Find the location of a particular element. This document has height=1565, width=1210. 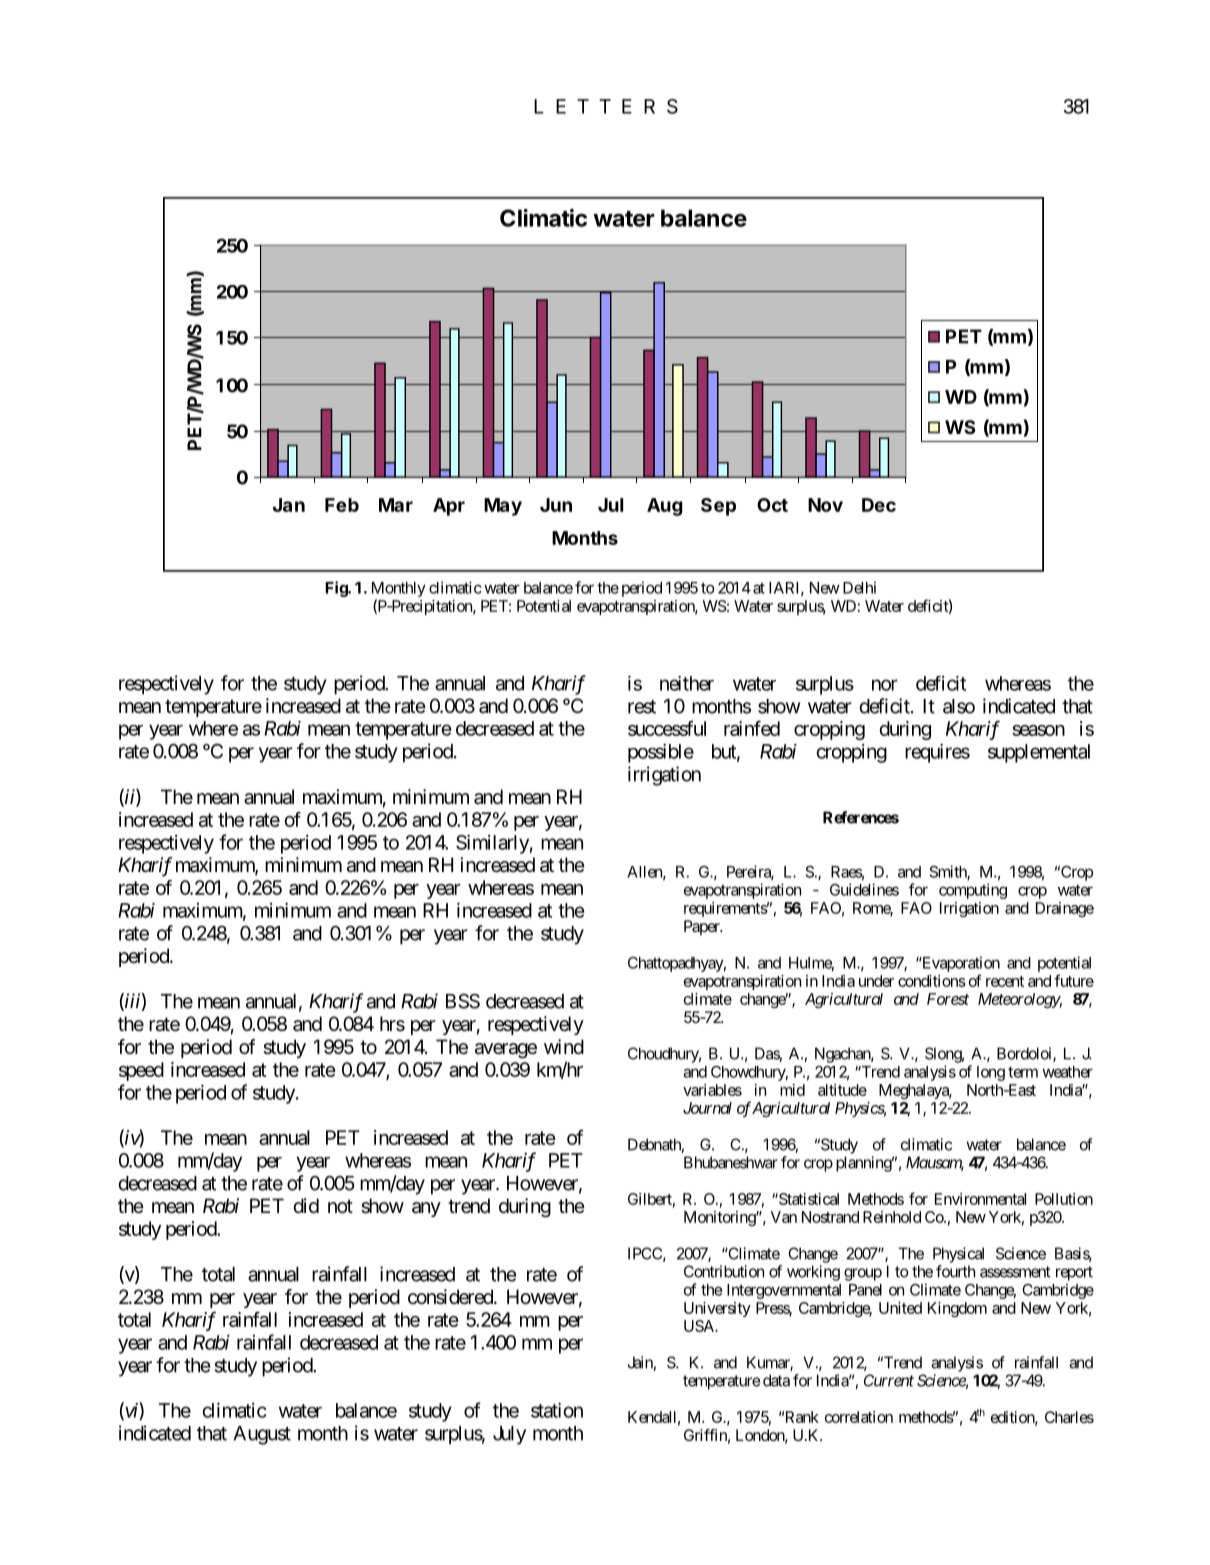

Jun is located at coordinates (556, 505).
